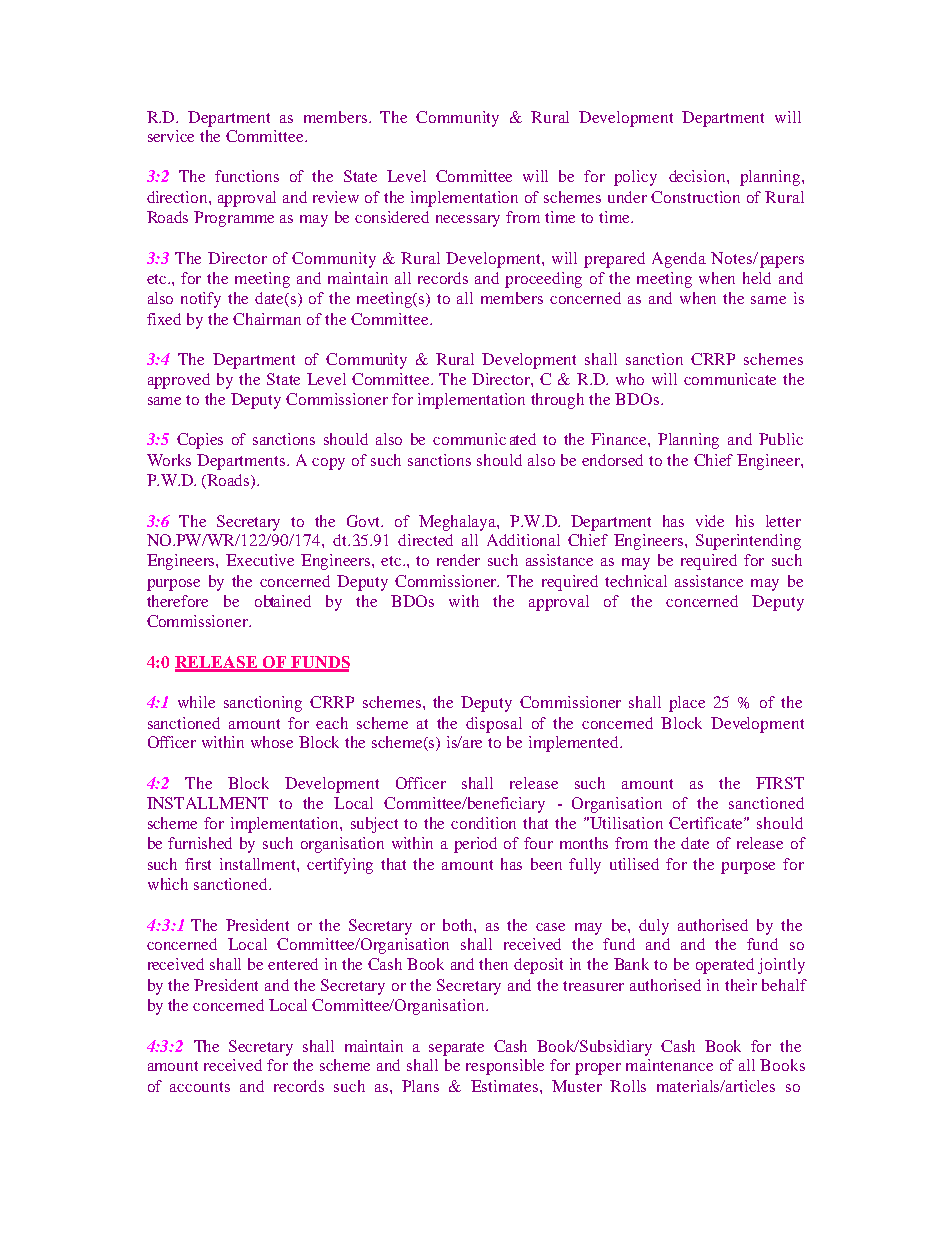 The image size is (952, 1233). What do you see at coordinates (557, 401) in the screenshot?
I see `through` at bounding box center [557, 401].
